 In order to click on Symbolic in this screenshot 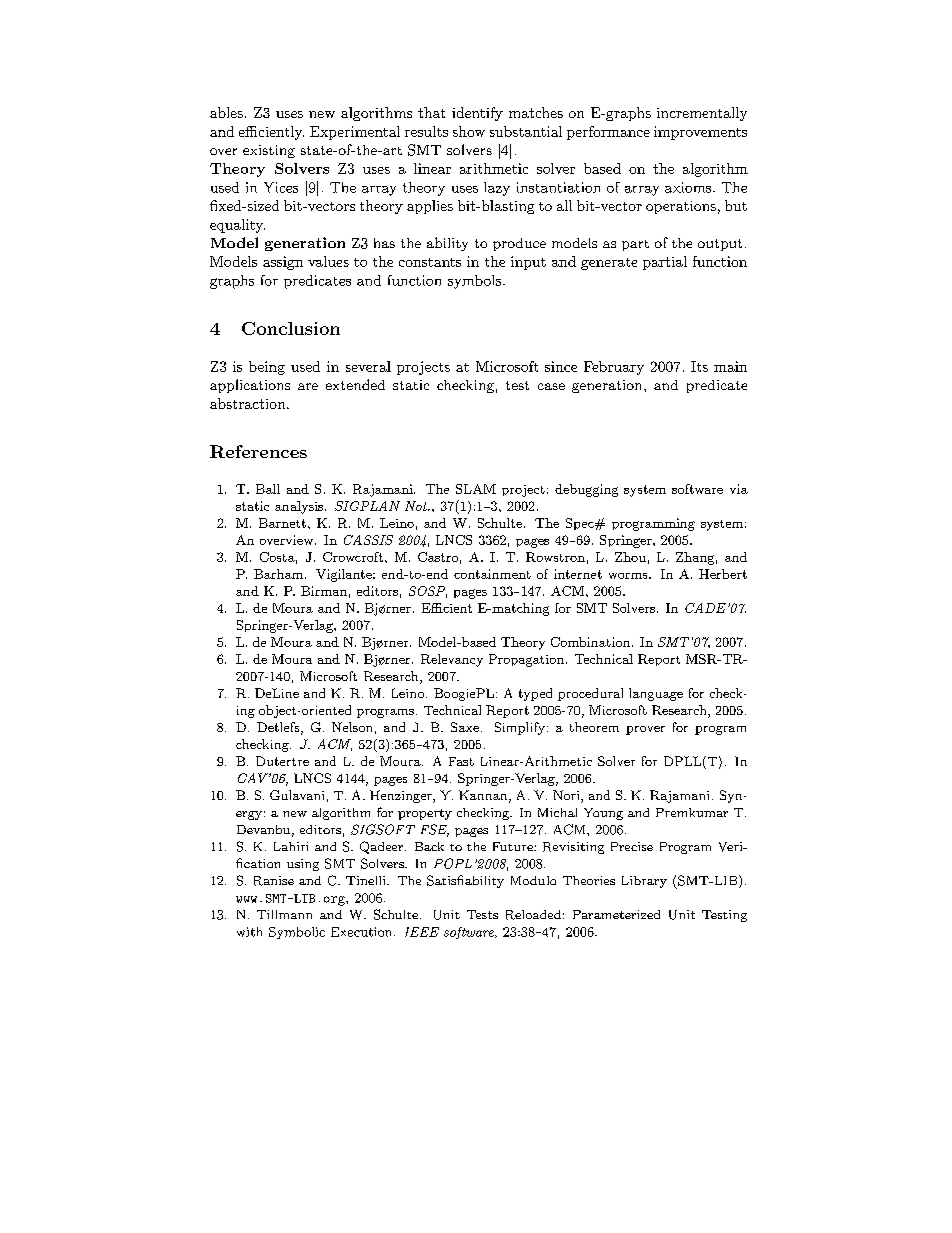, I will do `click(297, 933)`.
